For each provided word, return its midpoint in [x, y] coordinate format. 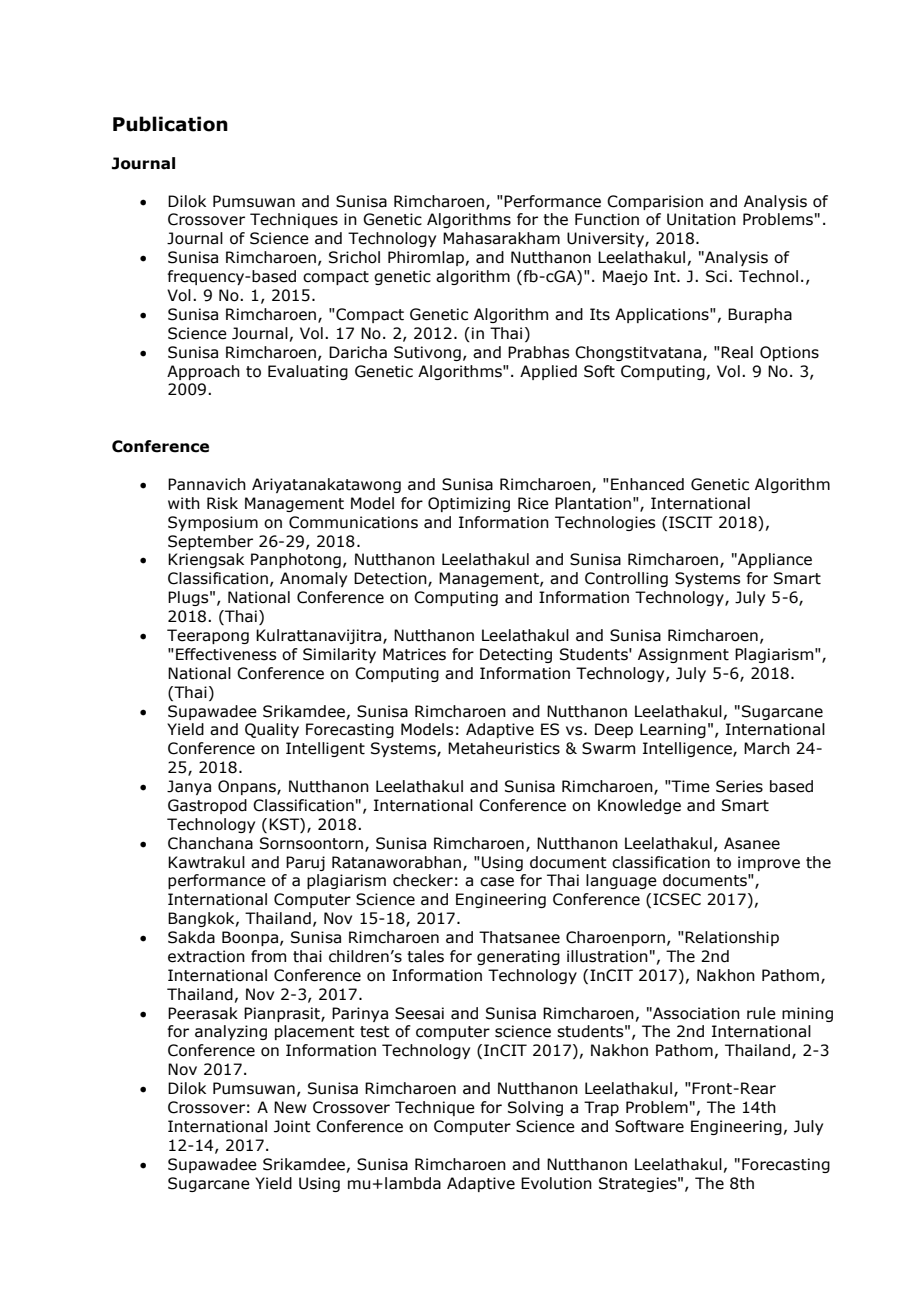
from [268, 956]
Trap [601, 1108]
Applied [548, 372]
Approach [203, 372]
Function [607, 219]
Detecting [516, 655]
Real [737, 352]
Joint [292, 1126]
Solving [535, 1108]
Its [600, 314]
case [497, 882]
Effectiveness [226, 654]
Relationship [732, 938]
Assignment [683, 655]
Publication [170, 124]
